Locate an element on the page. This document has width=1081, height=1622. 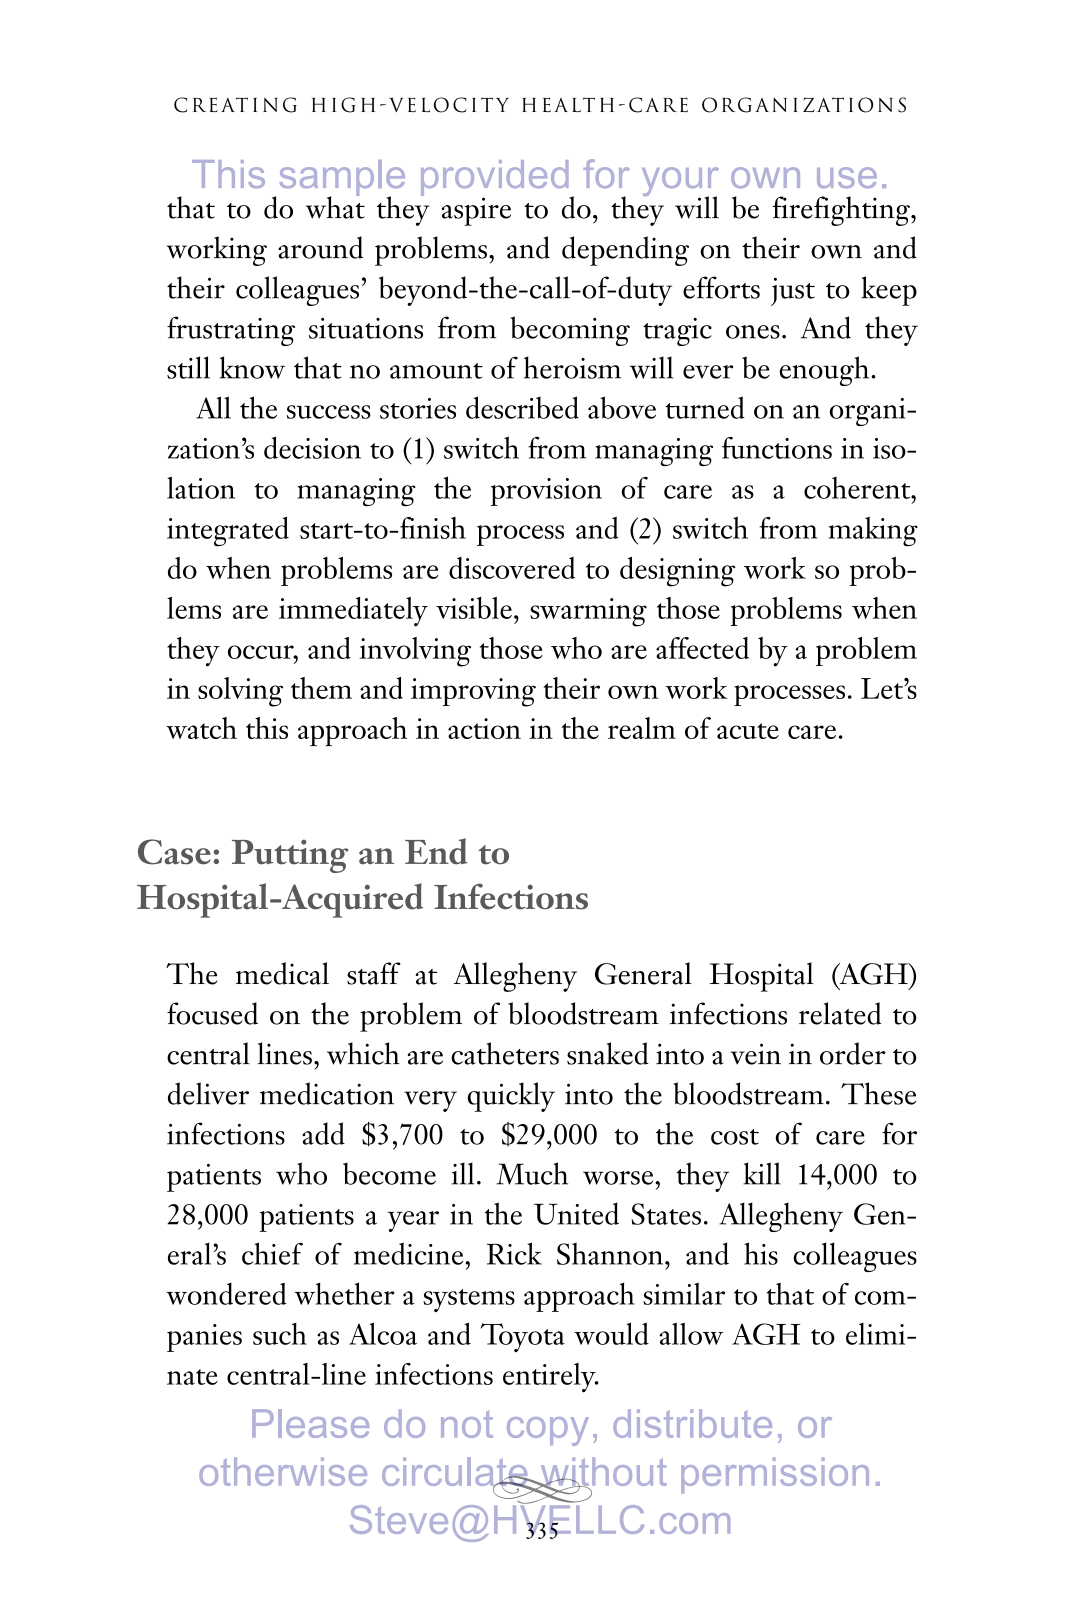
copy is located at coordinates (548, 1431).
